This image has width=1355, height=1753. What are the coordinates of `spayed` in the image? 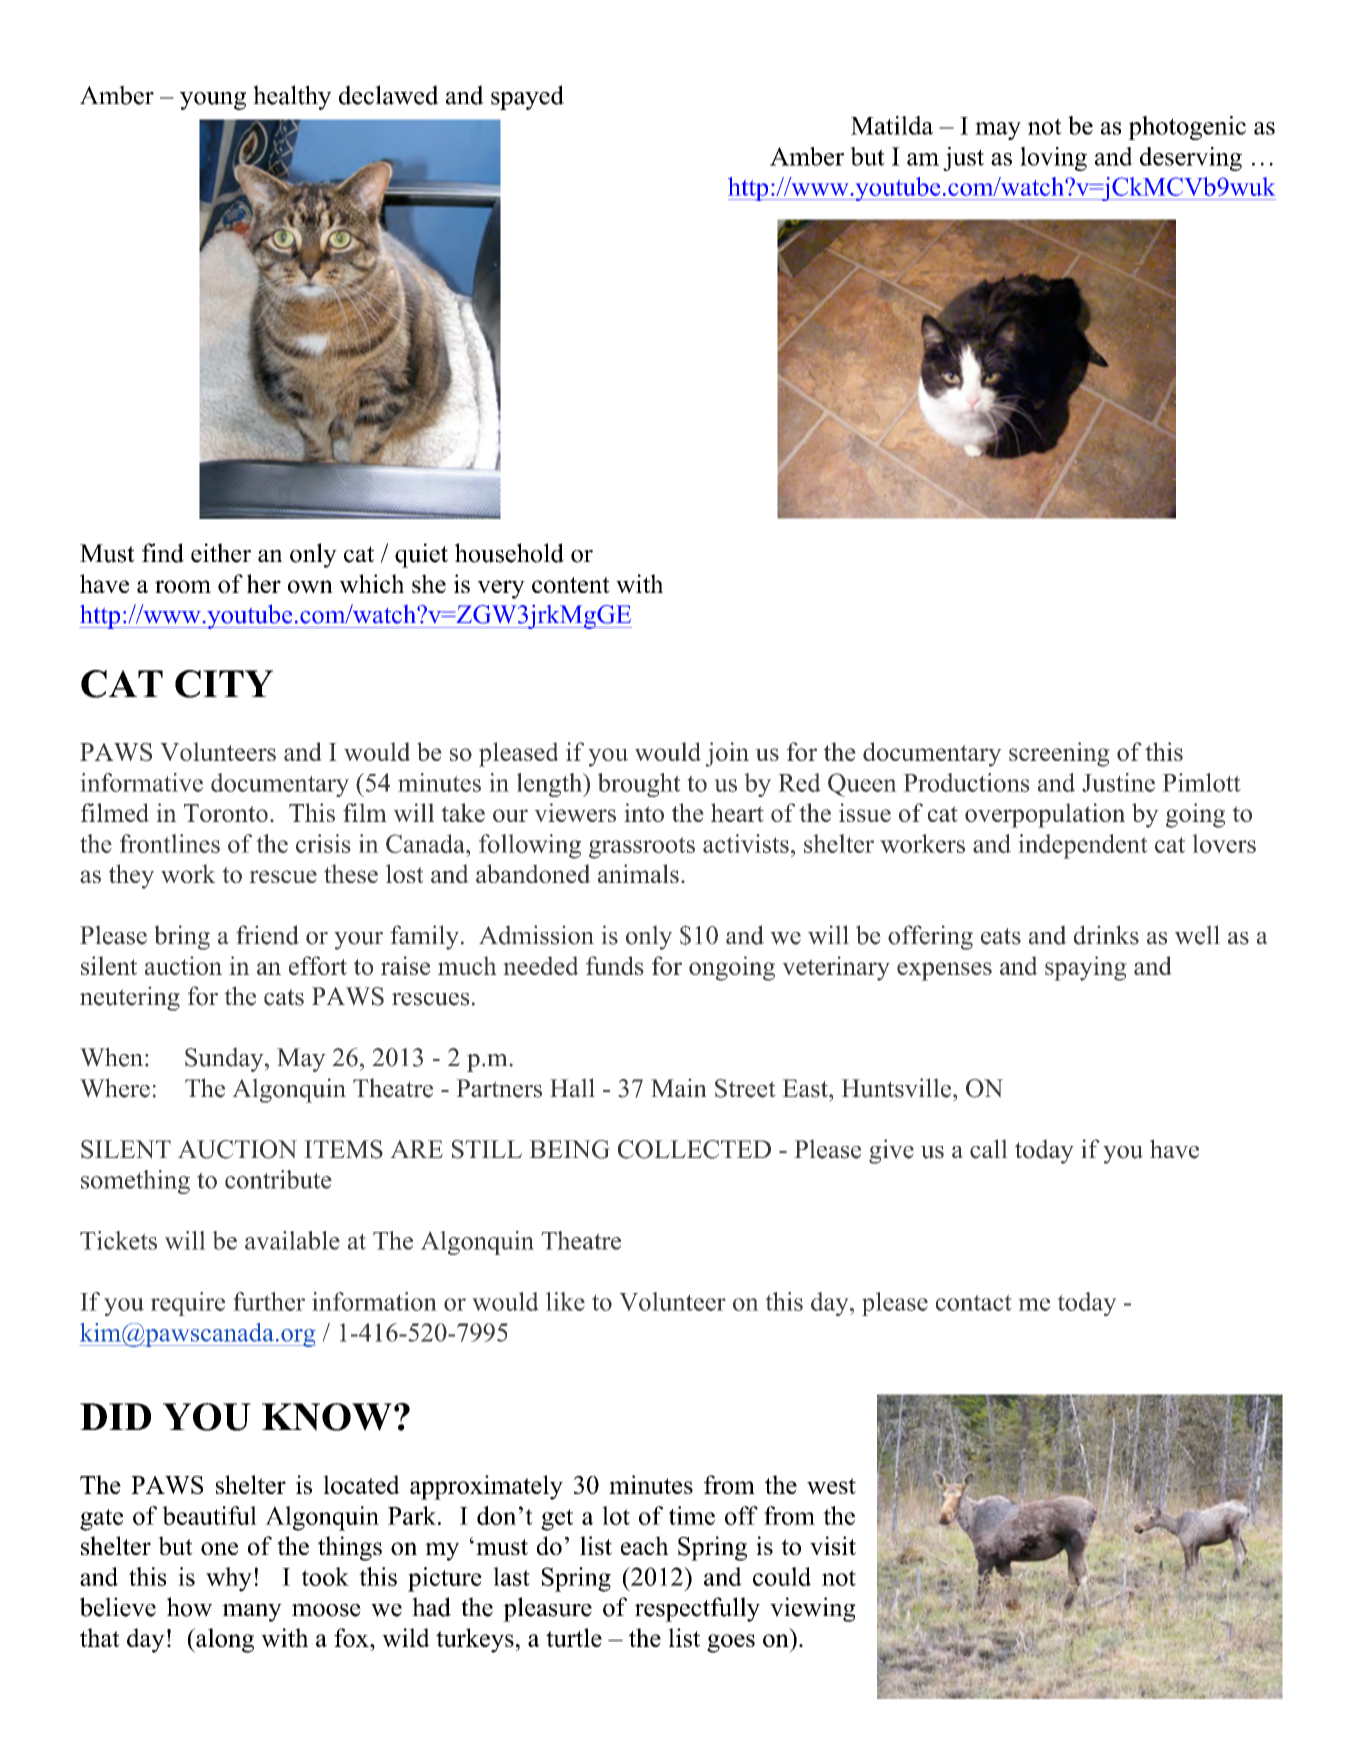 It's located at (527, 97).
